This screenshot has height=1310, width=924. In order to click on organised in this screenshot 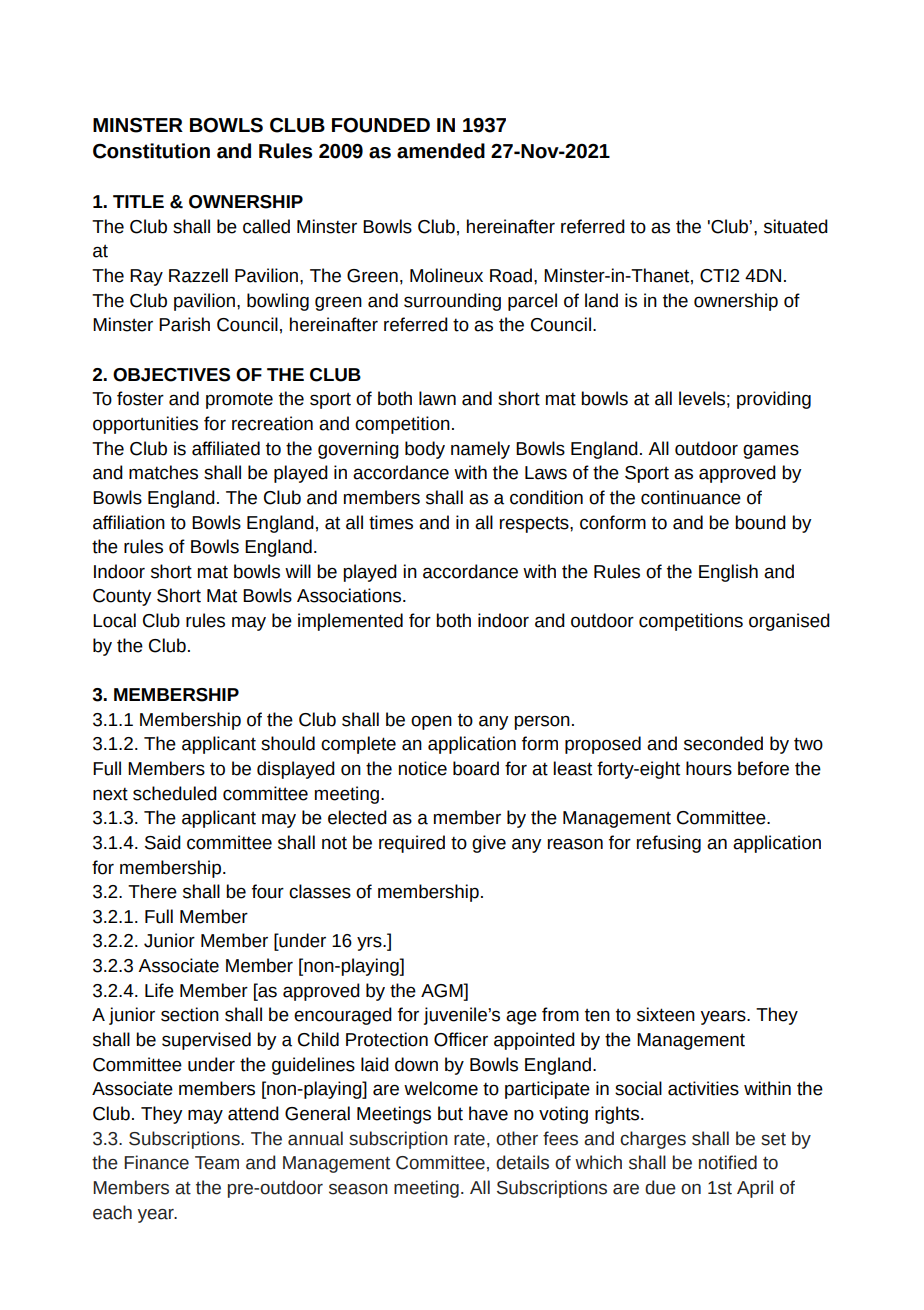, I will do `click(789, 622)`.
